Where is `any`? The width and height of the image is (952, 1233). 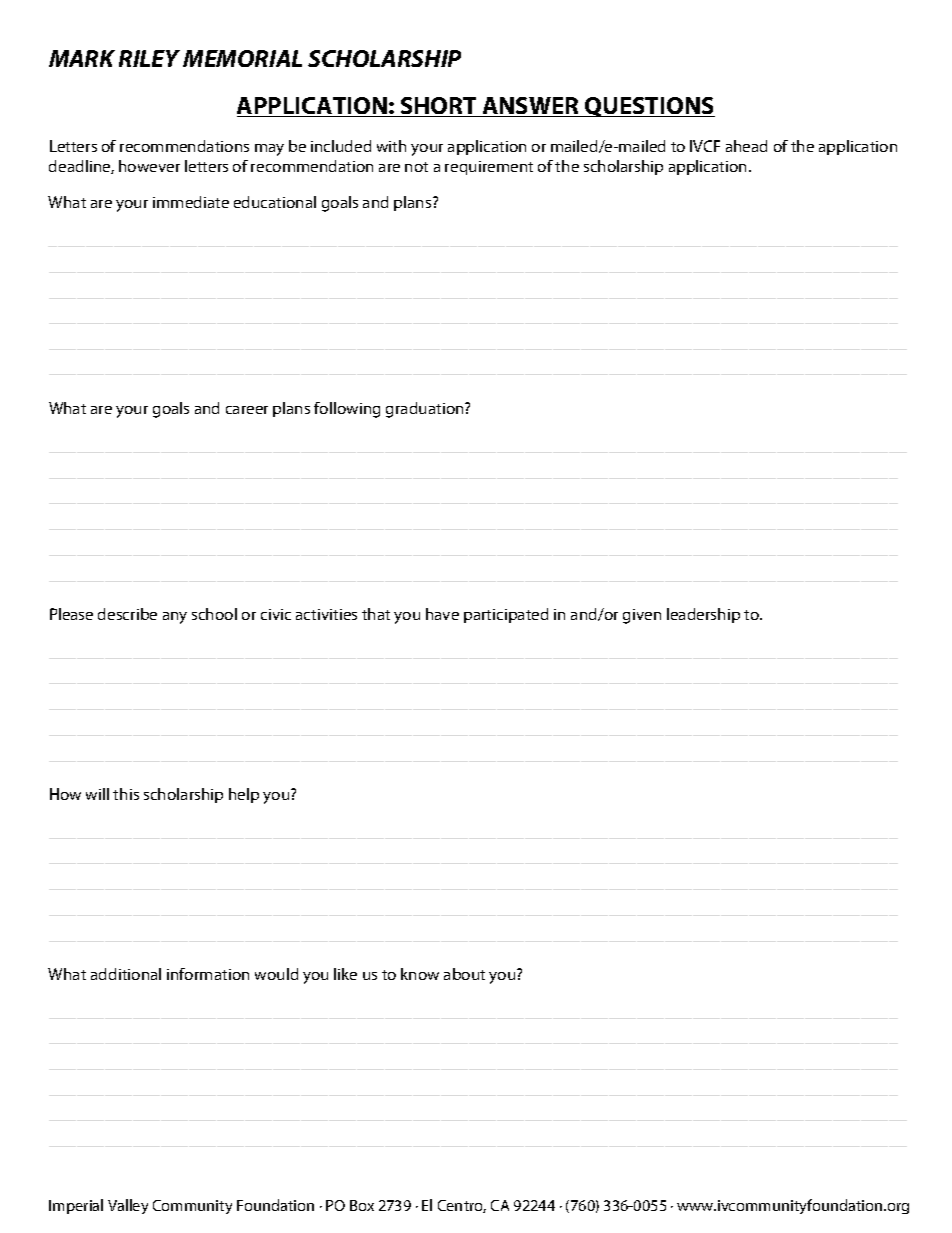
any is located at coordinates (175, 618).
